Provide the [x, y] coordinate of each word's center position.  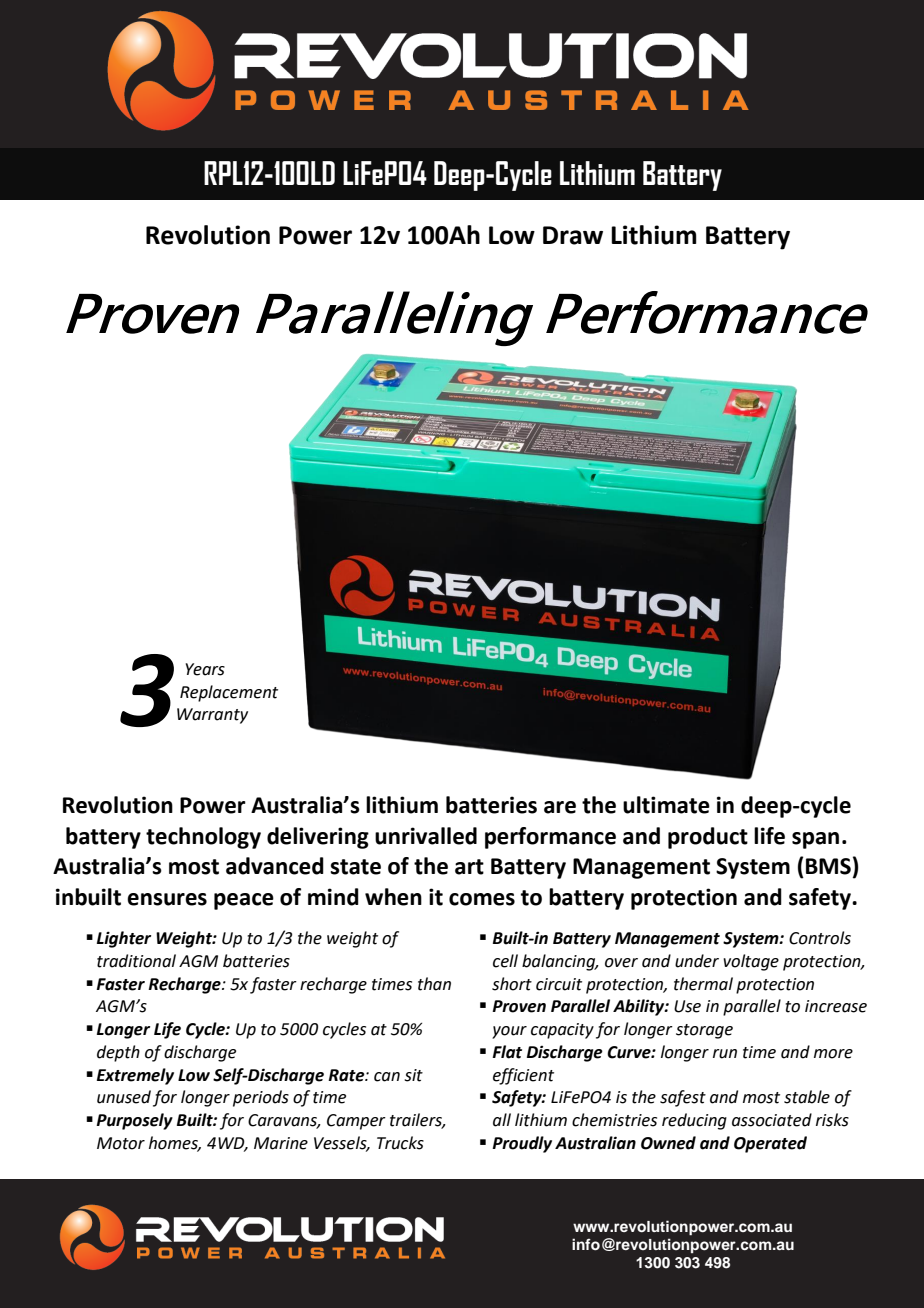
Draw [573, 235]
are [560, 807]
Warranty [212, 716]
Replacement [229, 693]
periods [261, 1098]
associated [772, 1120]
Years [205, 669]
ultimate [666, 805]
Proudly [522, 1144]
